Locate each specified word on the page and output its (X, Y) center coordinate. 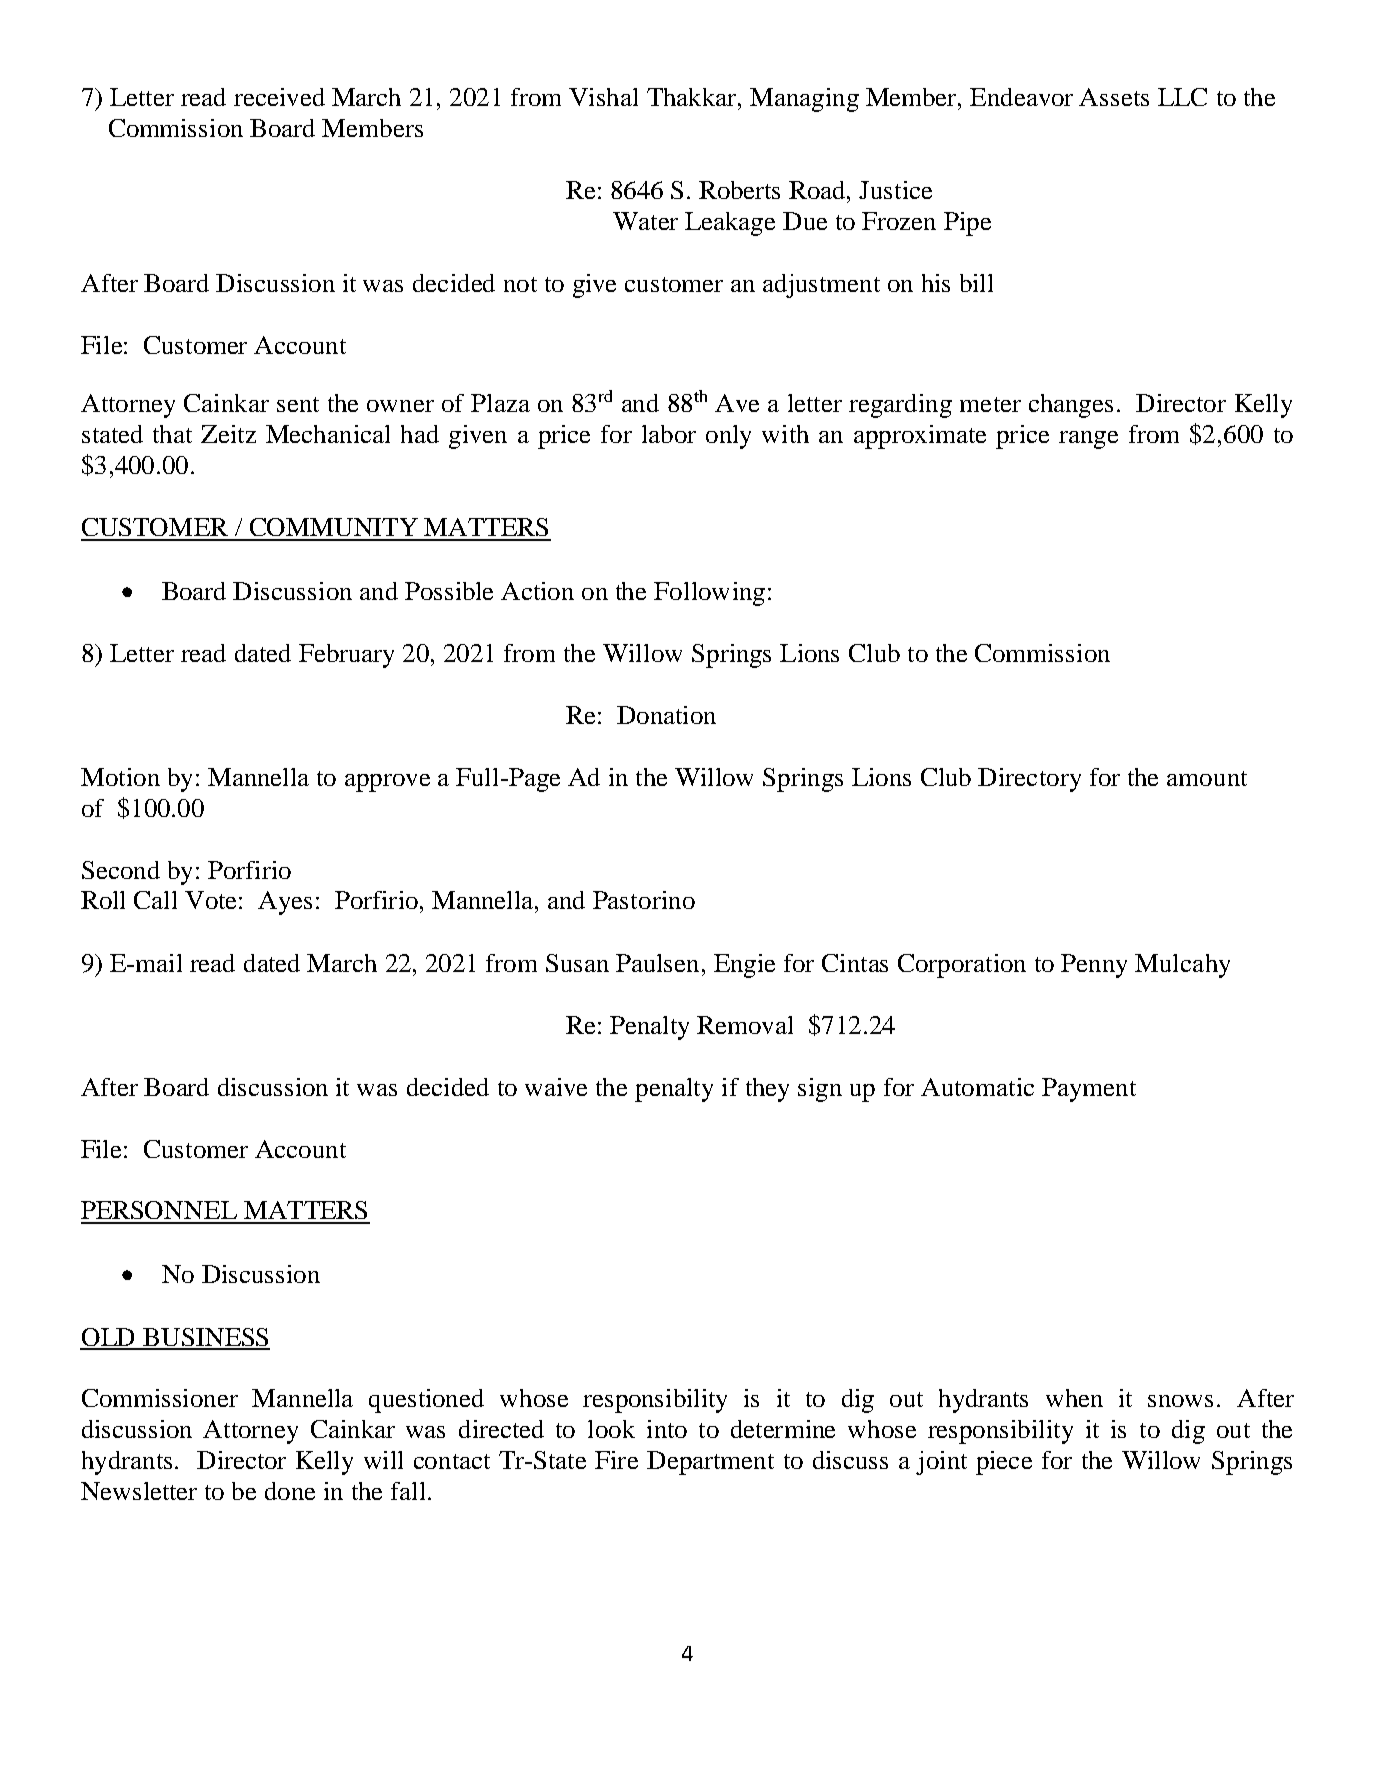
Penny (1094, 966)
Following (709, 594)
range (1088, 440)
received (279, 97)
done (290, 1491)
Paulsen (657, 963)
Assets (1114, 97)
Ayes (285, 903)
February (346, 656)
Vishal (603, 97)
